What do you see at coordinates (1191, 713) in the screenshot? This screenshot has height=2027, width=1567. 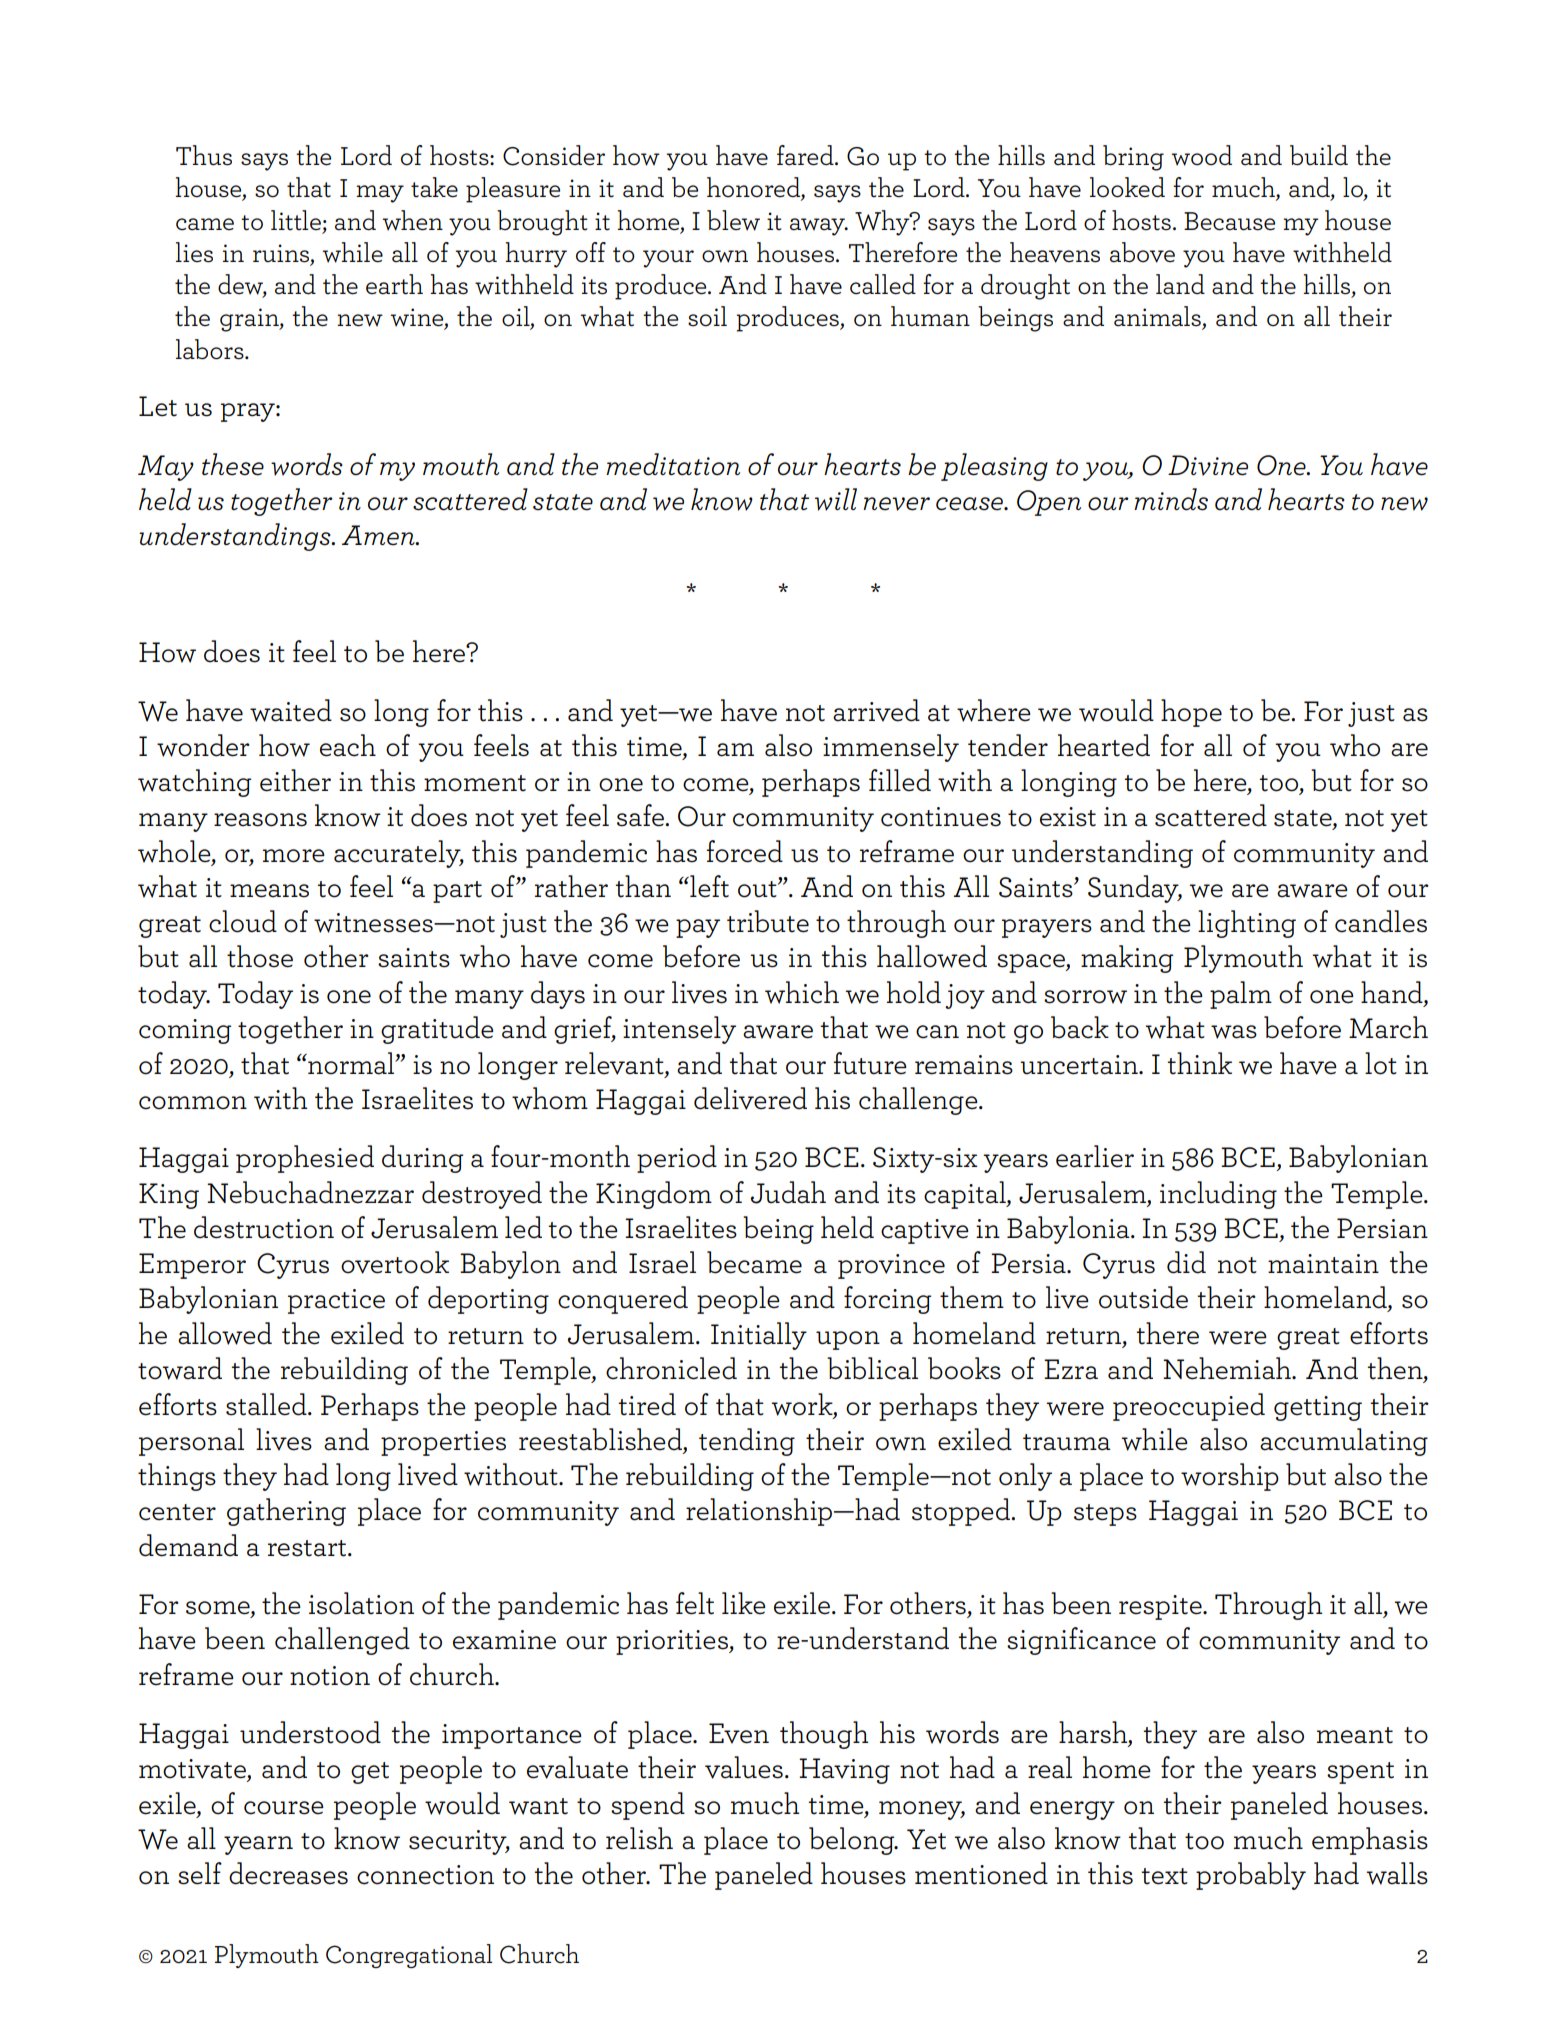 I see `hope` at bounding box center [1191, 713].
